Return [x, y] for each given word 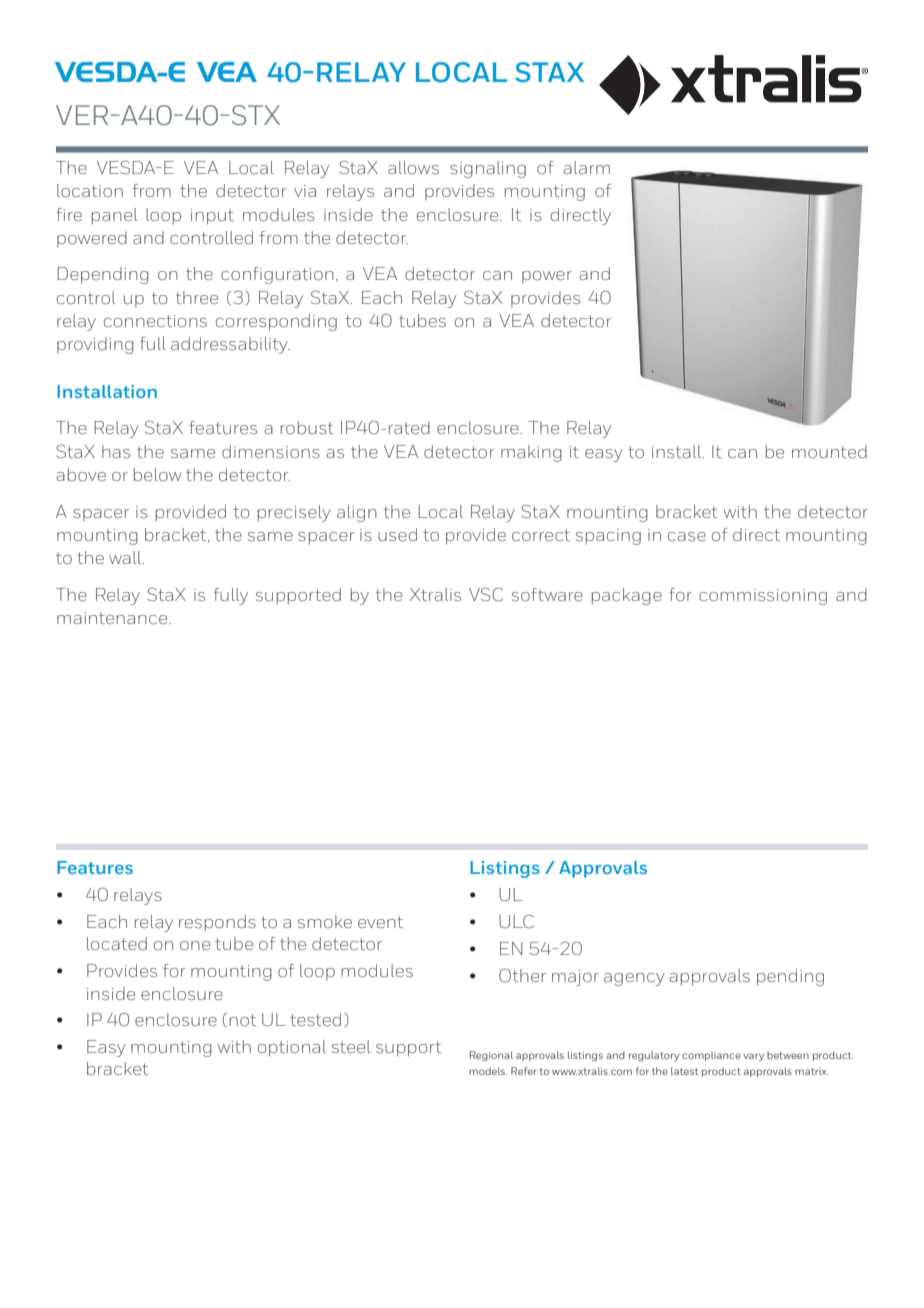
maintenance [113, 618]
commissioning [763, 597]
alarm [586, 167]
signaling [488, 169]
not [243, 1020]
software [547, 594]
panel [115, 216]
